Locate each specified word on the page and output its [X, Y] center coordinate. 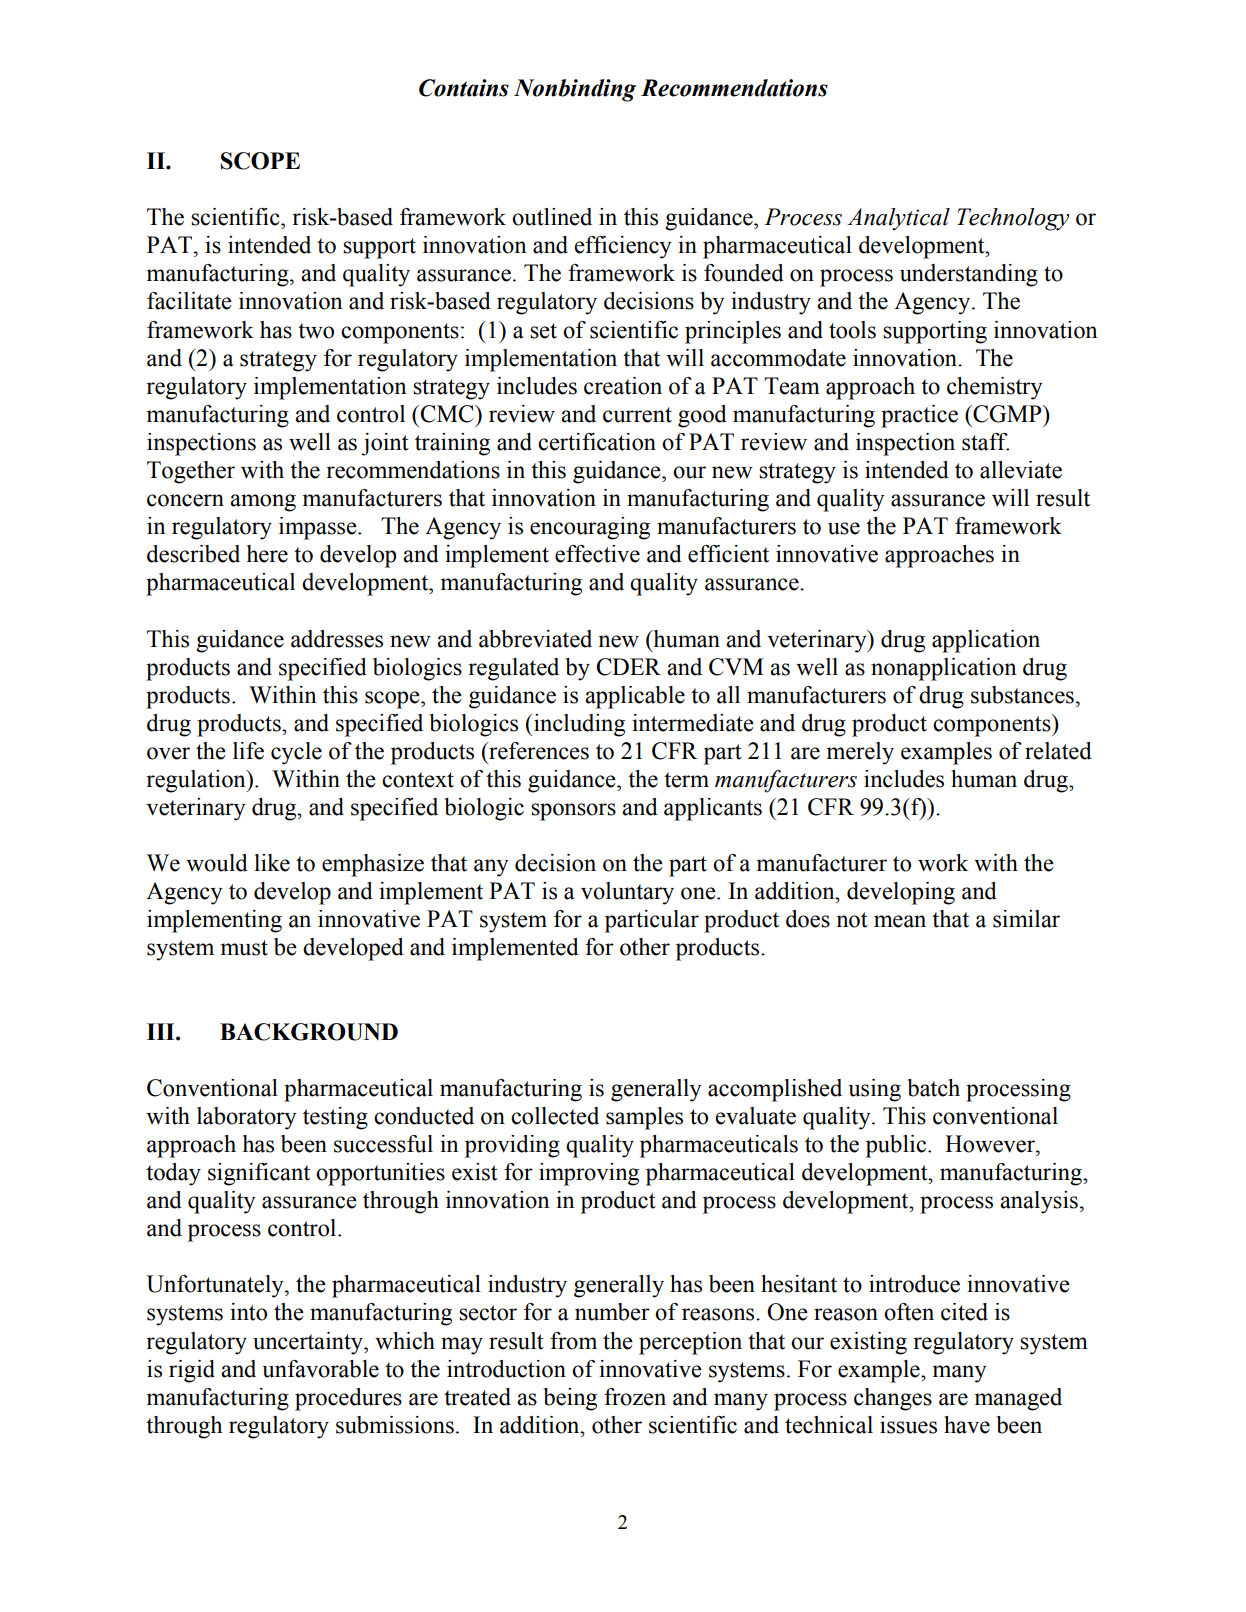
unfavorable [320, 1369]
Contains [464, 88]
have [967, 1425]
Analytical [898, 219]
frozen [635, 1397]
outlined [552, 217]
